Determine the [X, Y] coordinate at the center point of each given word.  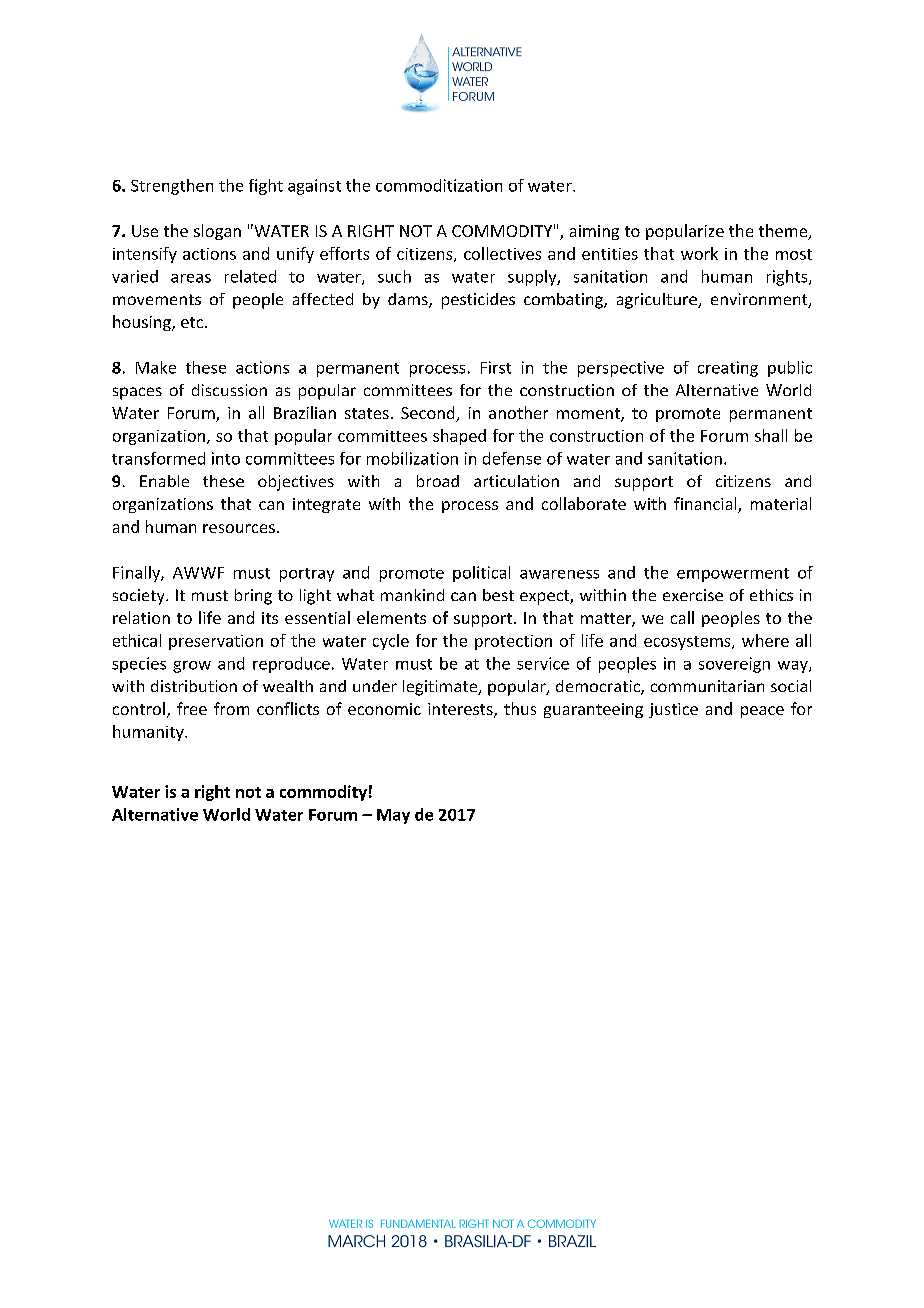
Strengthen [172, 187]
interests [461, 710]
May [393, 816]
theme [784, 232]
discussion [229, 390]
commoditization [439, 185]
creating [728, 369]
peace [762, 712]
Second [429, 414]
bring [253, 597]
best [498, 595]
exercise [693, 595]
